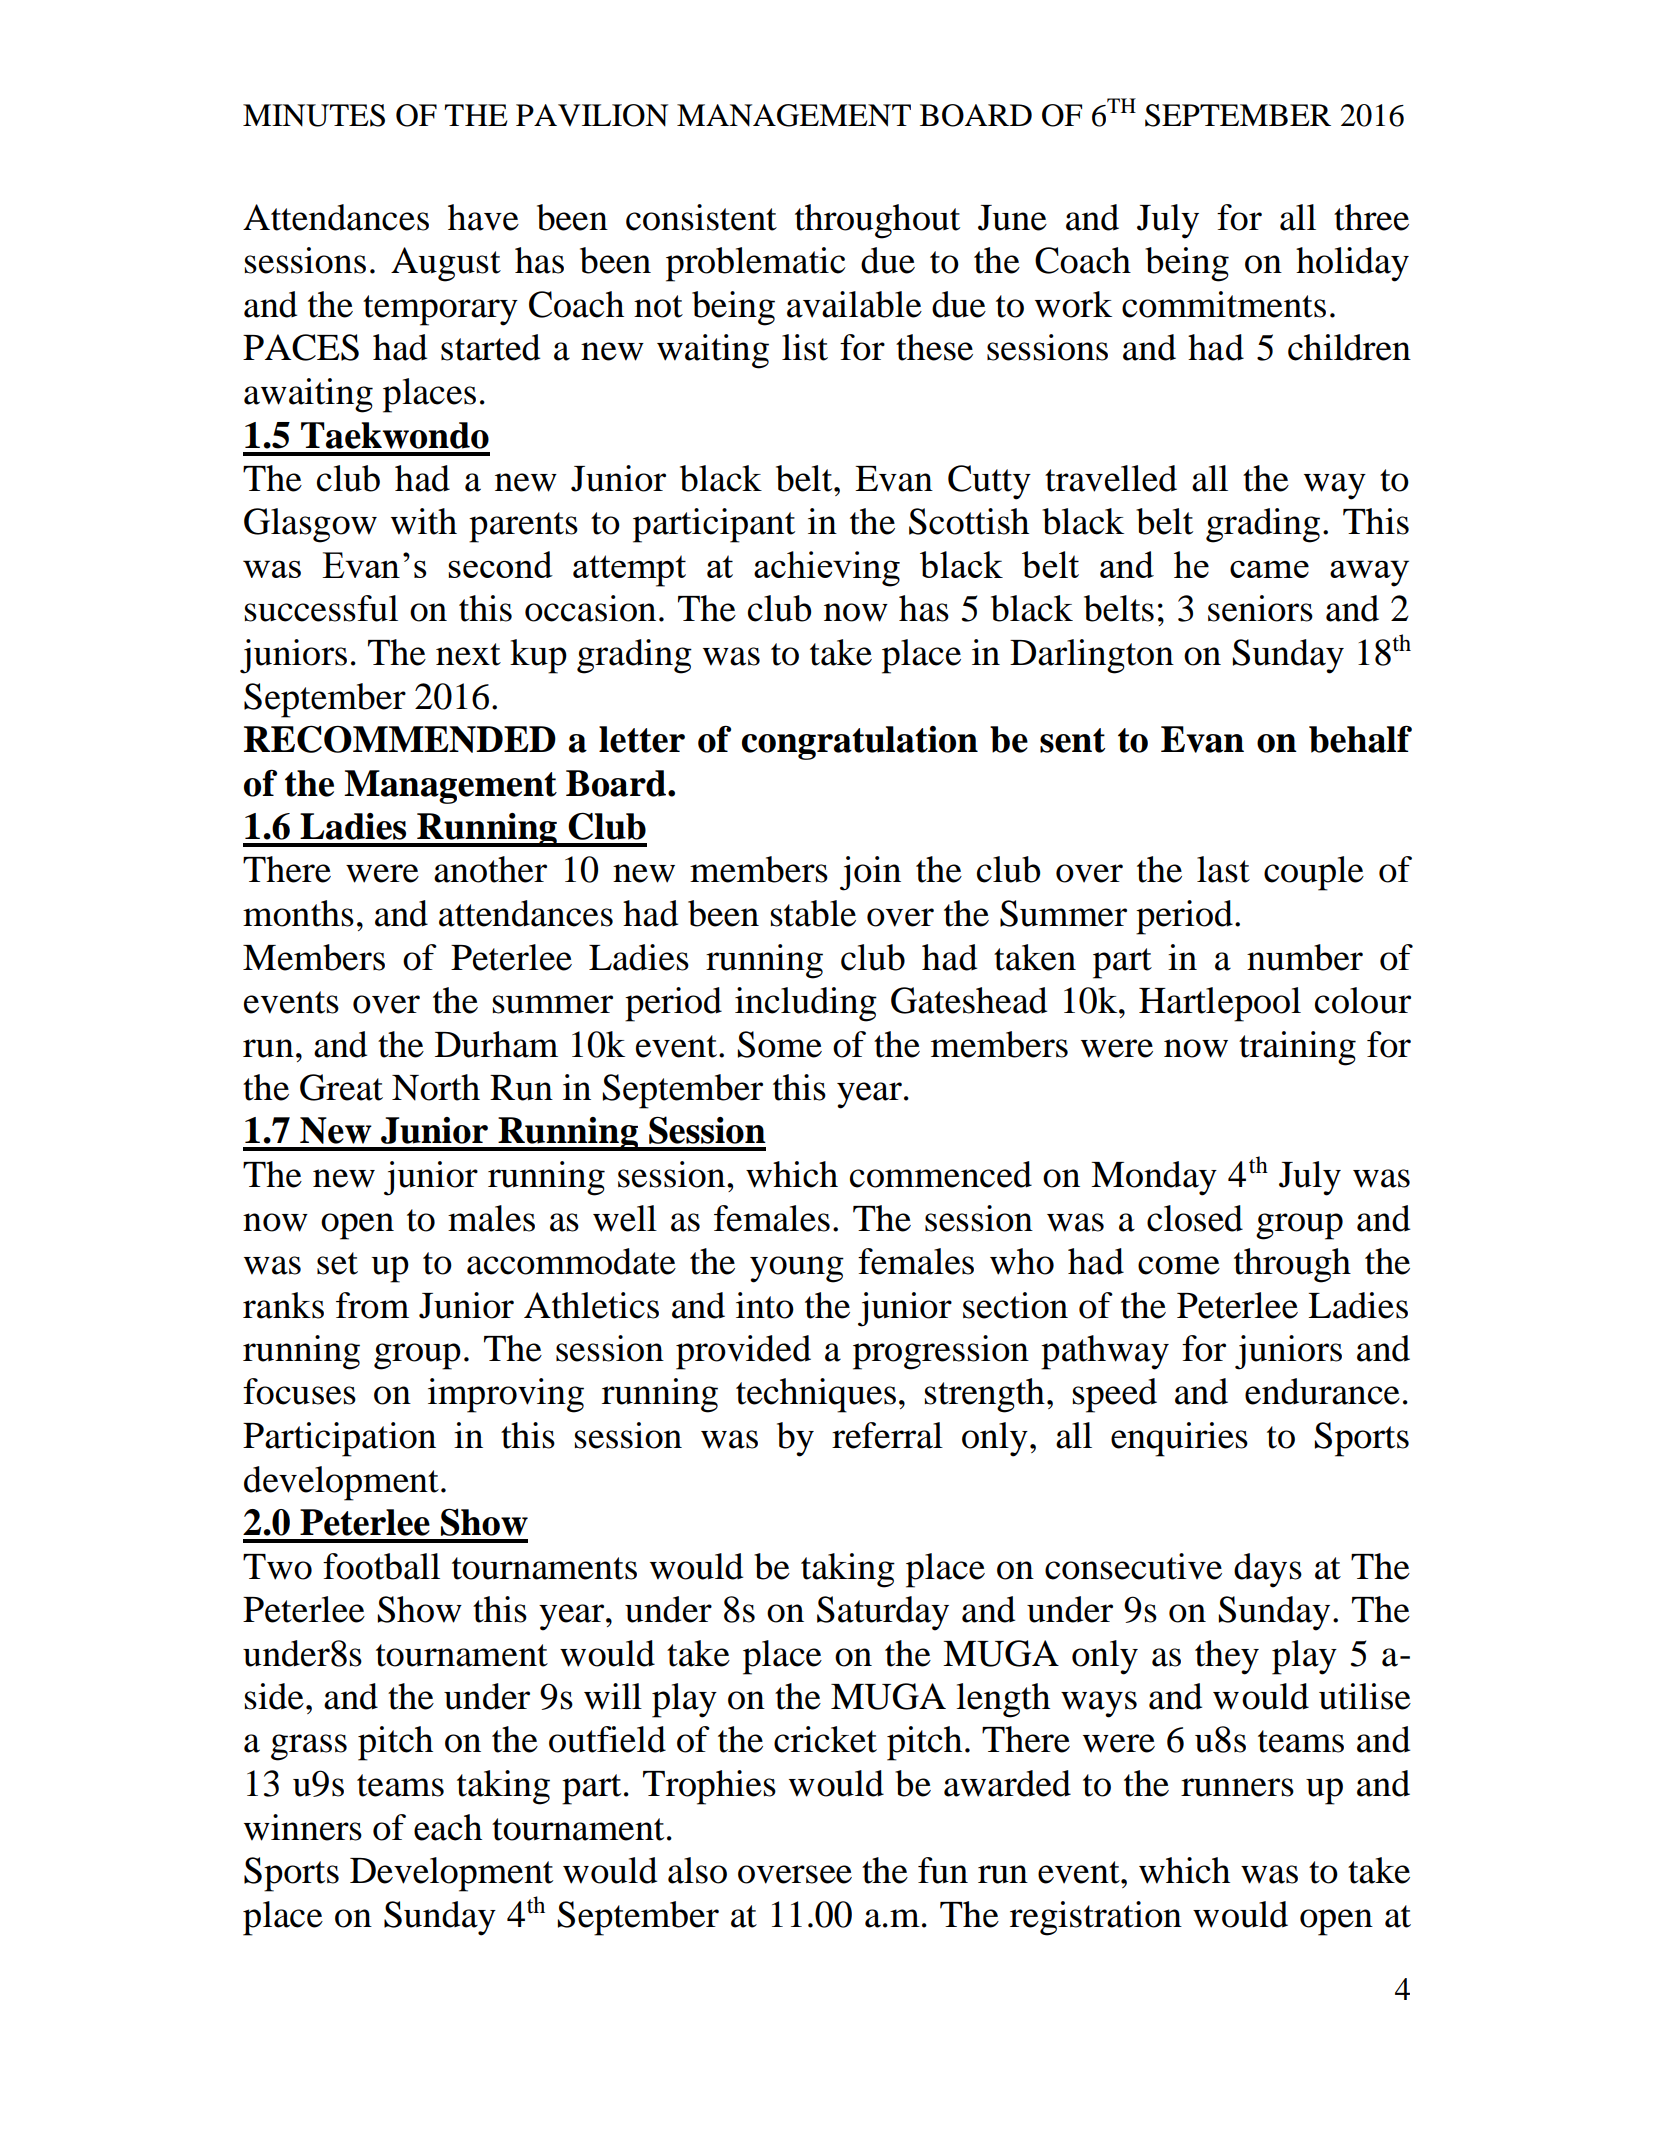 The height and width of the document is (2140, 1654). I want to click on seniors, so click(1260, 608).
